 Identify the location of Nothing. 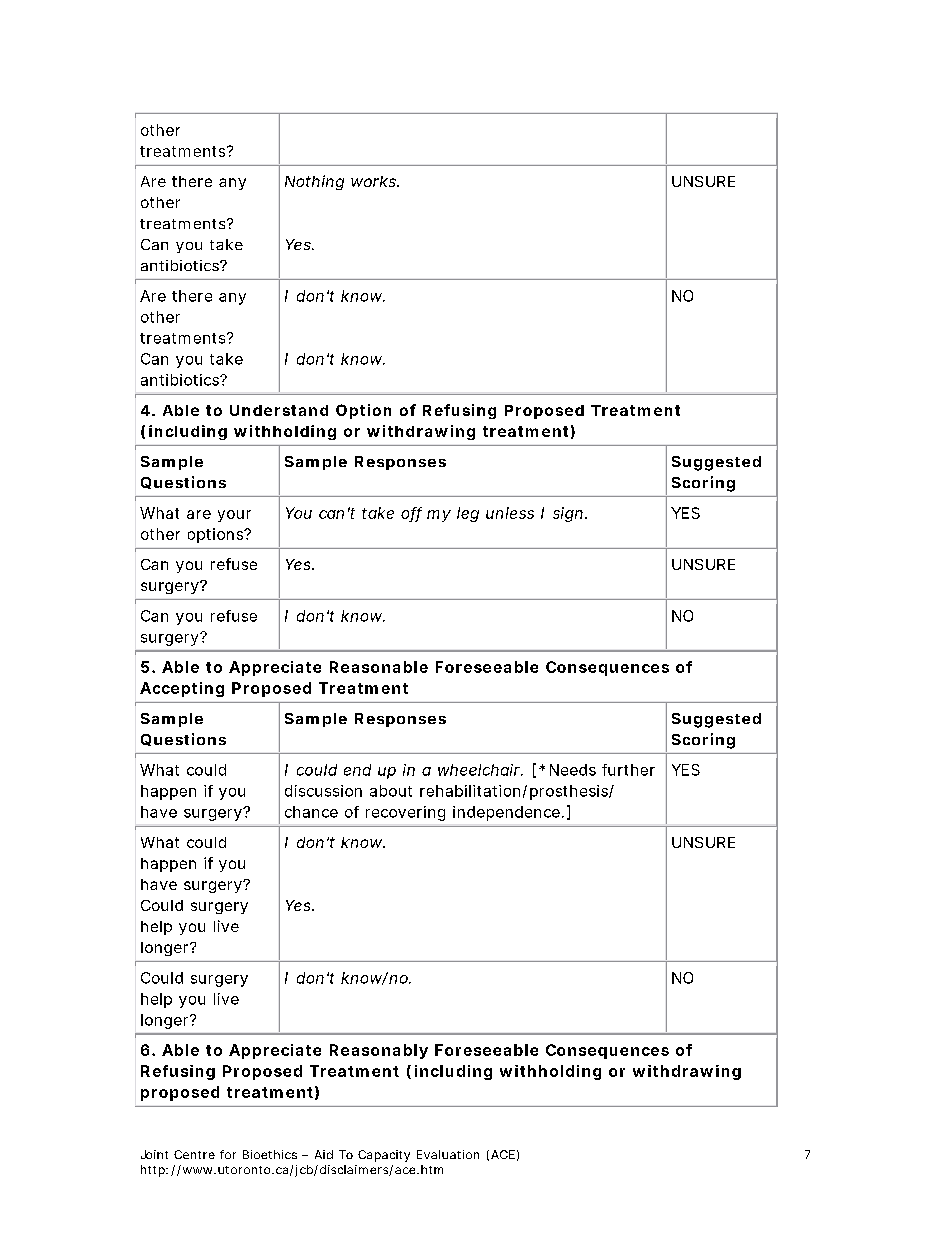
(314, 182).
